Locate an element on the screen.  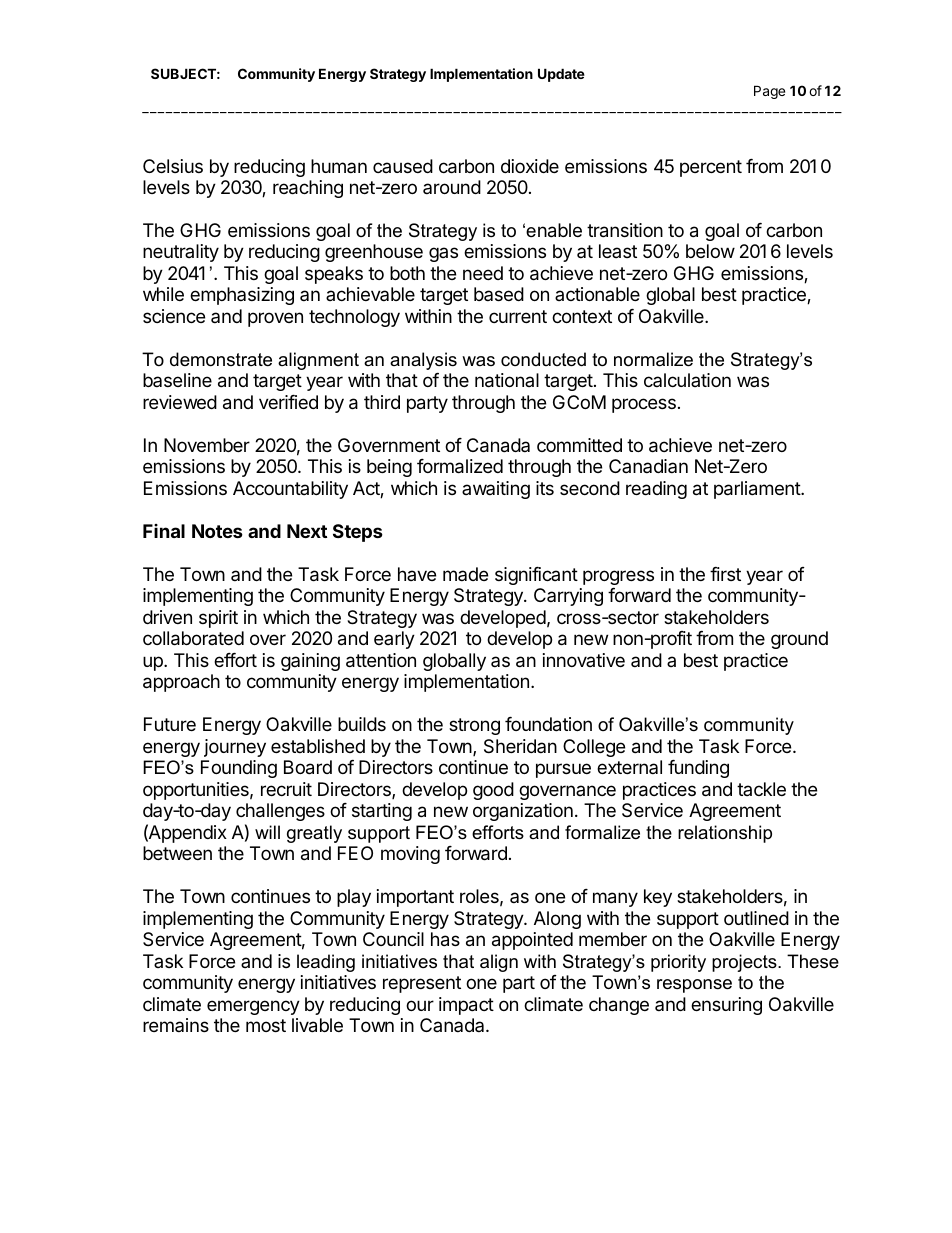
impact is located at coordinates (466, 1006).
